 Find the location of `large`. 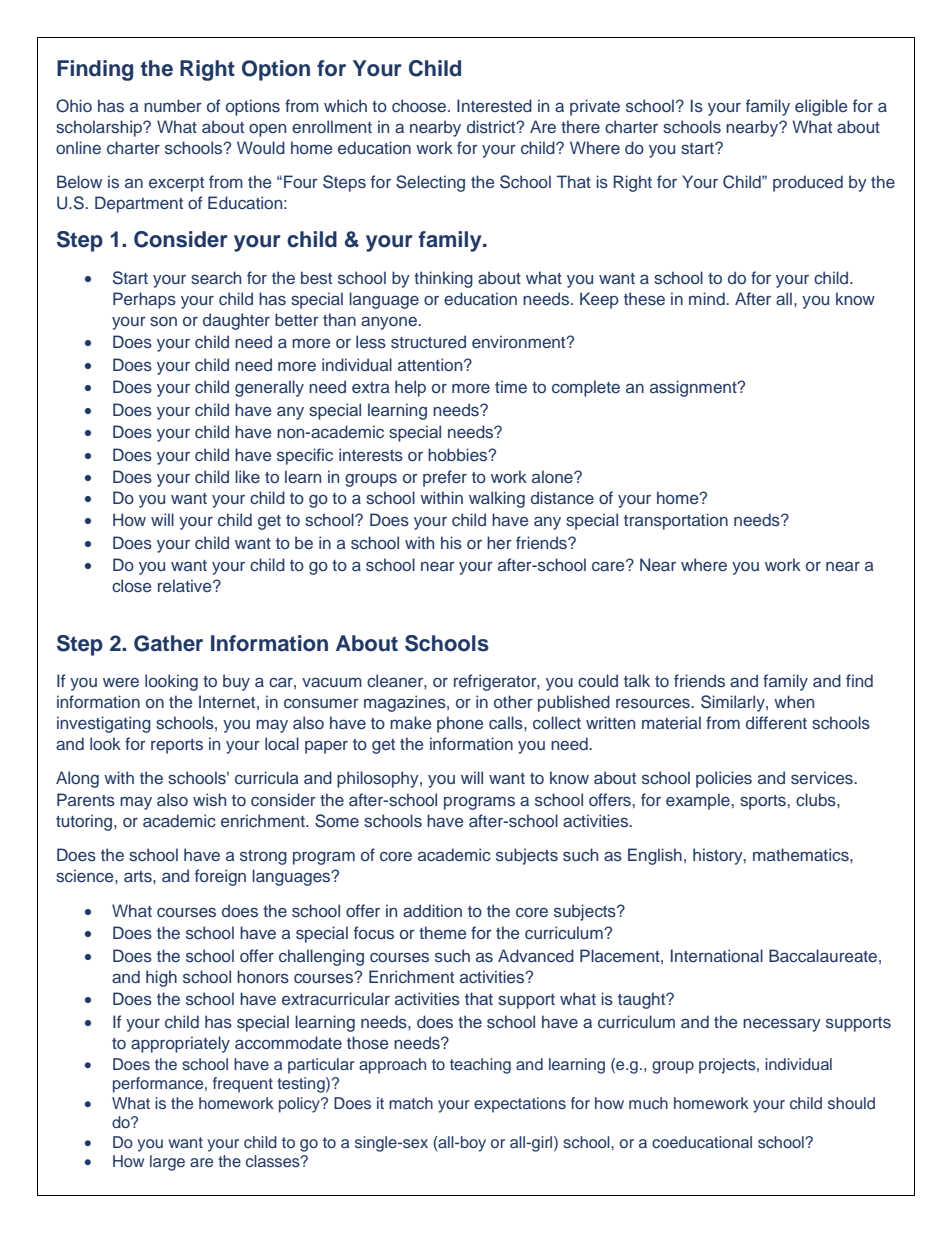

large is located at coordinates (167, 1163).
